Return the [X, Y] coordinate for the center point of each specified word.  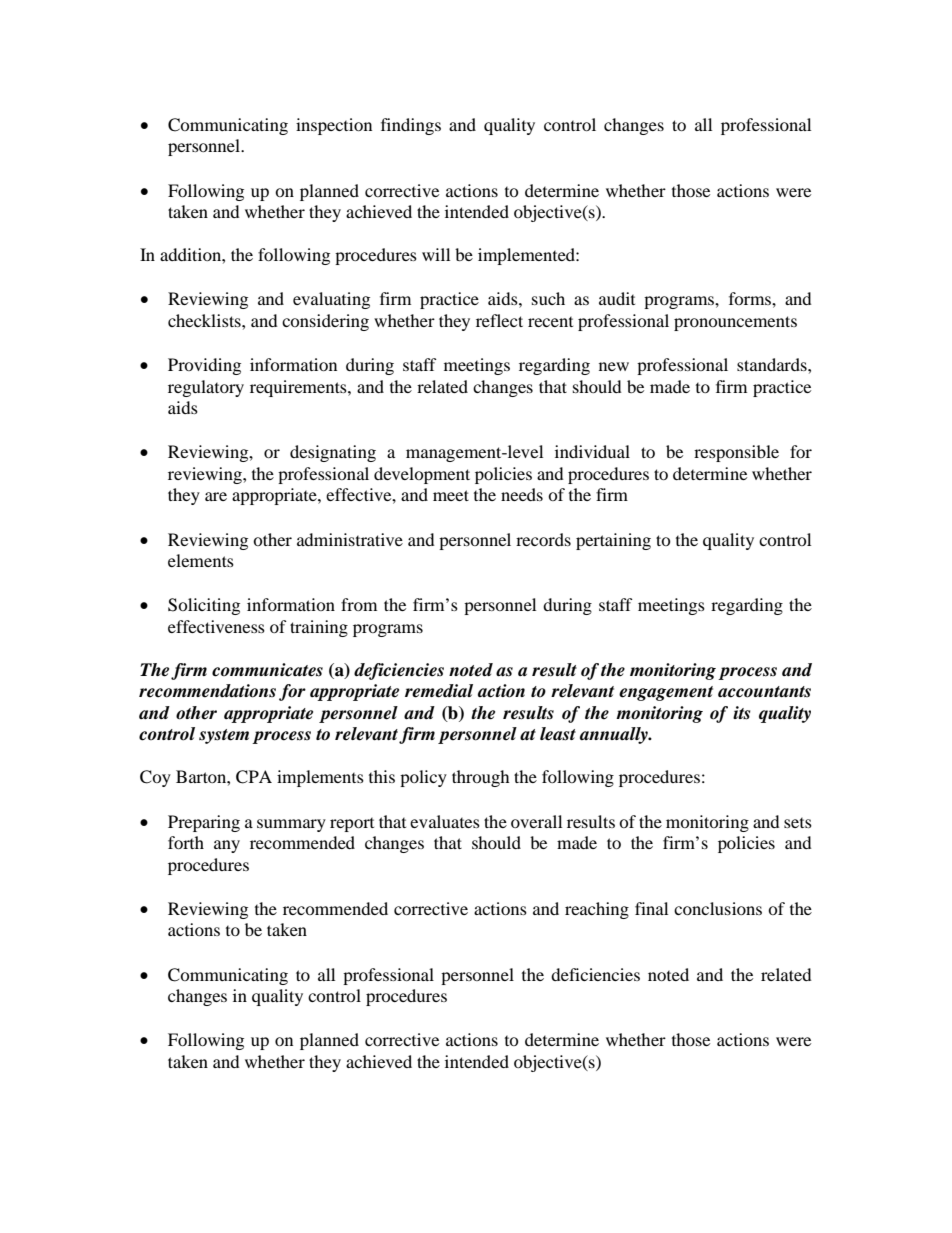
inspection [334, 126]
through [481, 778]
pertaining [613, 541]
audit [617, 298]
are [216, 496]
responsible [736, 453]
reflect [499, 320]
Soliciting [204, 606]
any [227, 846]
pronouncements [735, 323]
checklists [205, 320]
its [741, 713]
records [543, 539]
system [224, 736]
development [422, 475]
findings [411, 126]
